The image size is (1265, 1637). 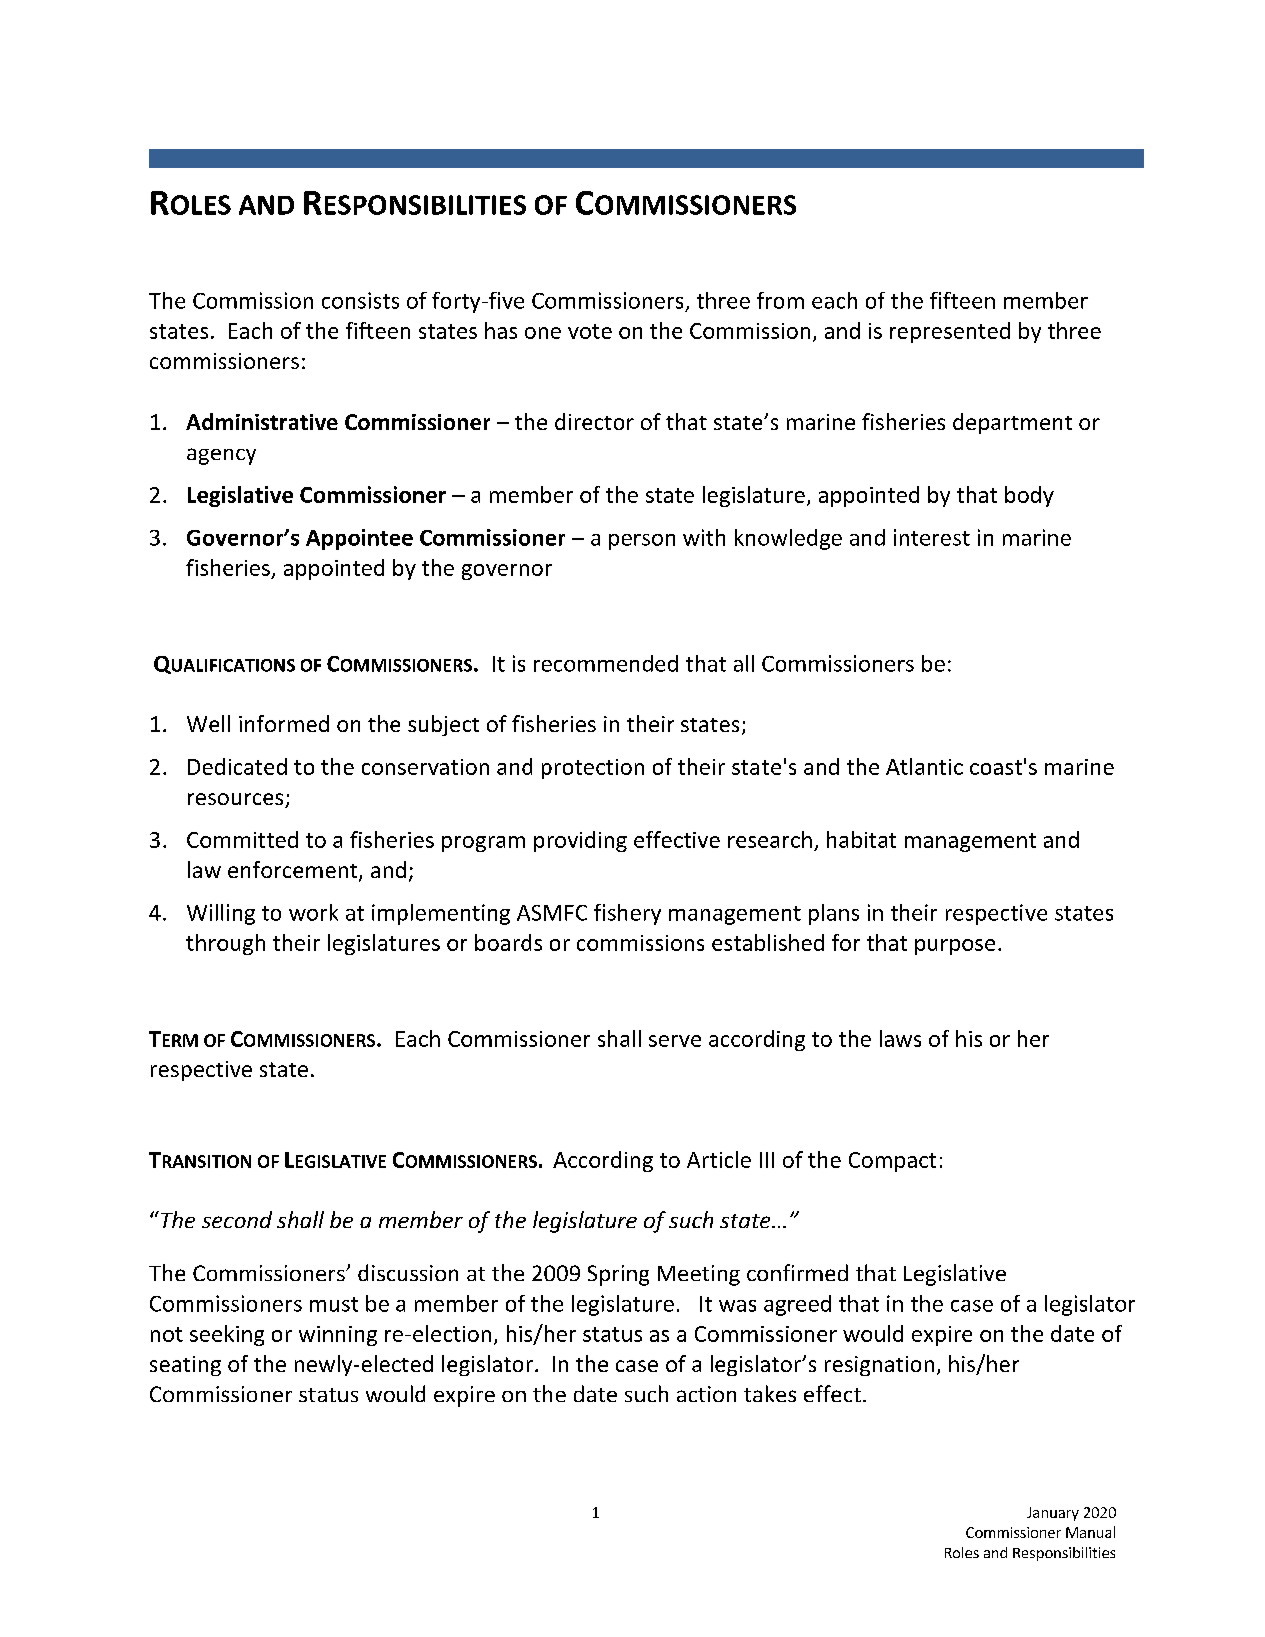 I want to click on purpose, so click(x=955, y=947).
